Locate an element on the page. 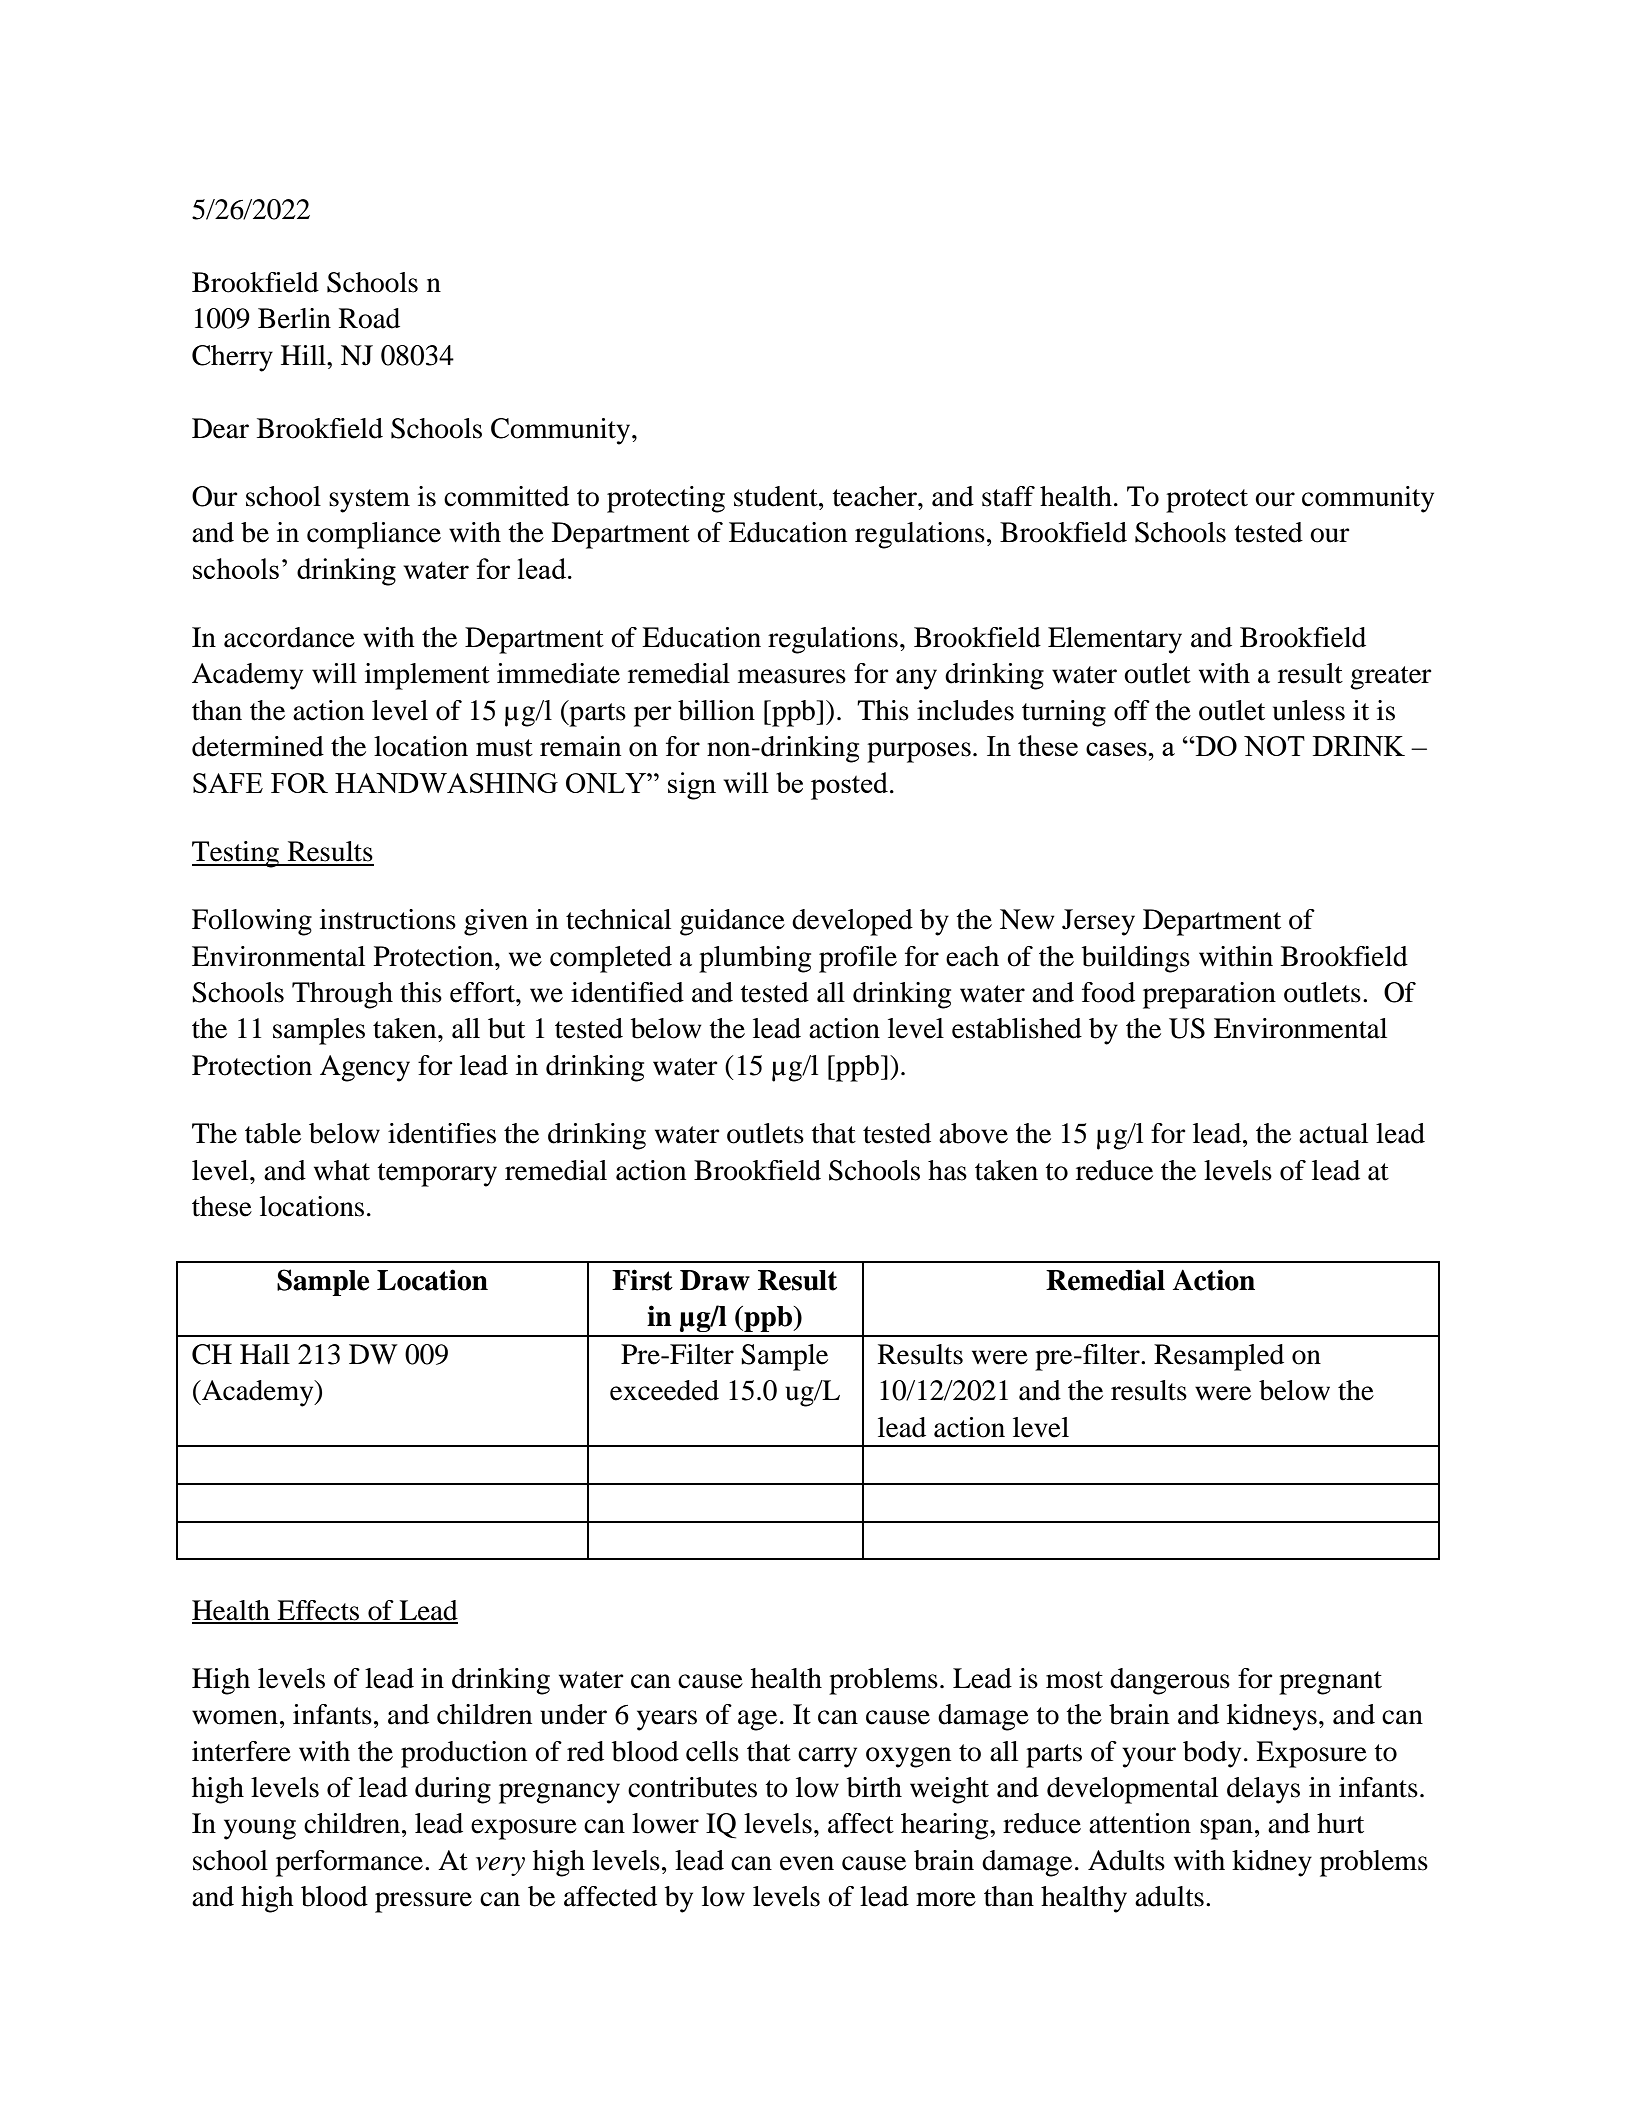  staff is located at coordinates (1008, 496).
